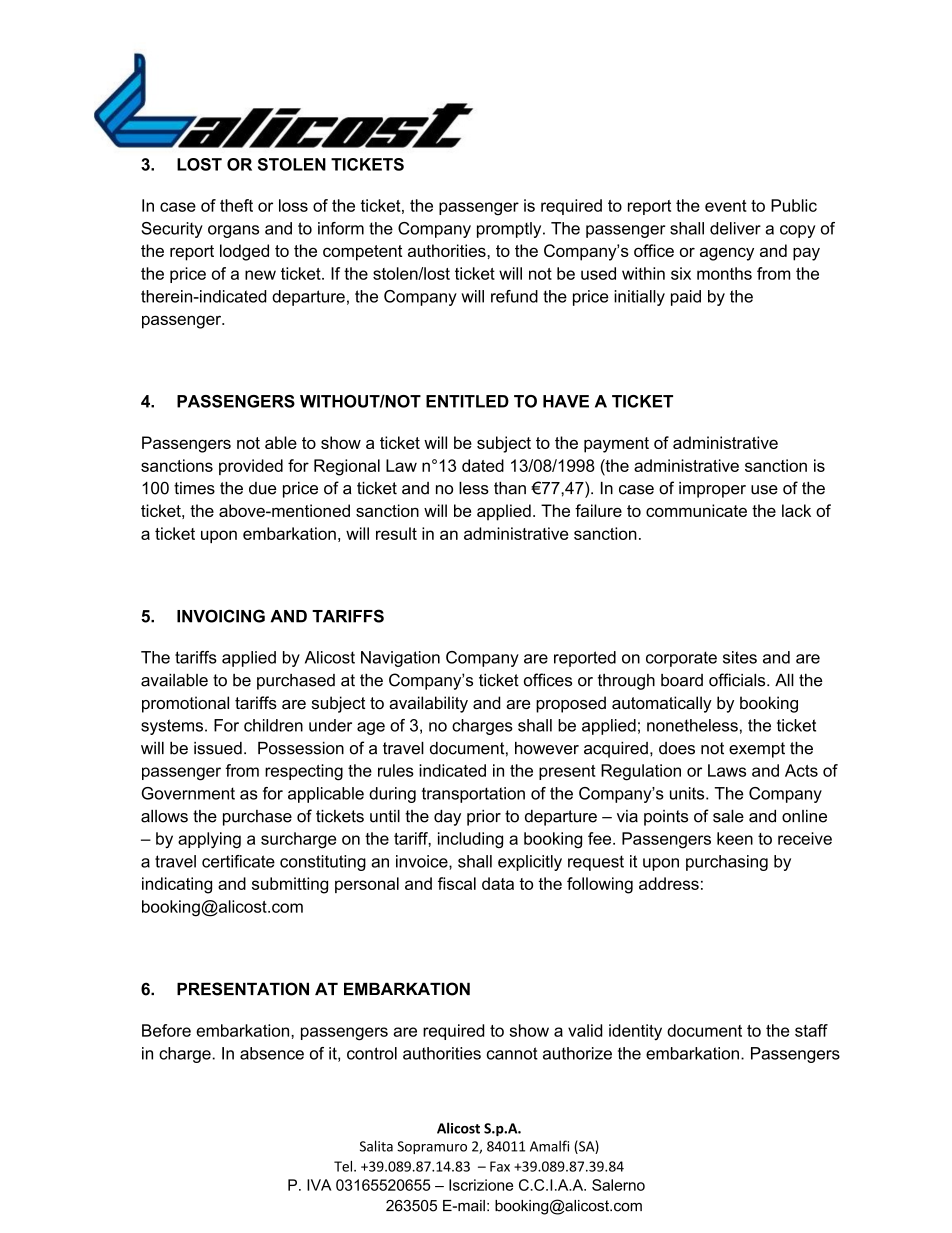 This image has height=1233, width=952. Describe the element at coordinates (319, 1185) in the image. I see `IVA` at that location.
